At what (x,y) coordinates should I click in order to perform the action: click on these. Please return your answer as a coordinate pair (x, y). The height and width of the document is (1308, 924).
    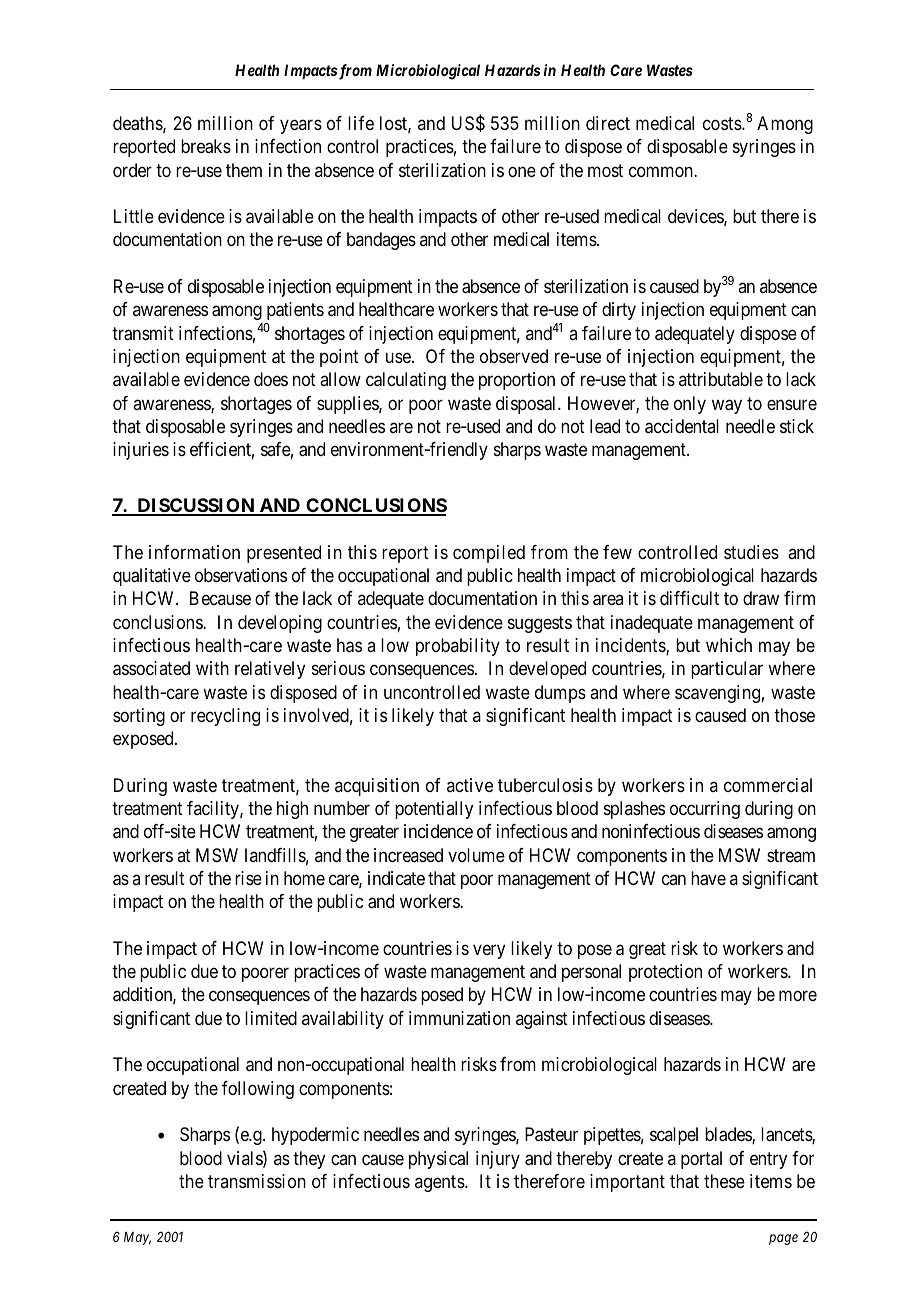
    Looking at the image, I should click on (724, 1181).
